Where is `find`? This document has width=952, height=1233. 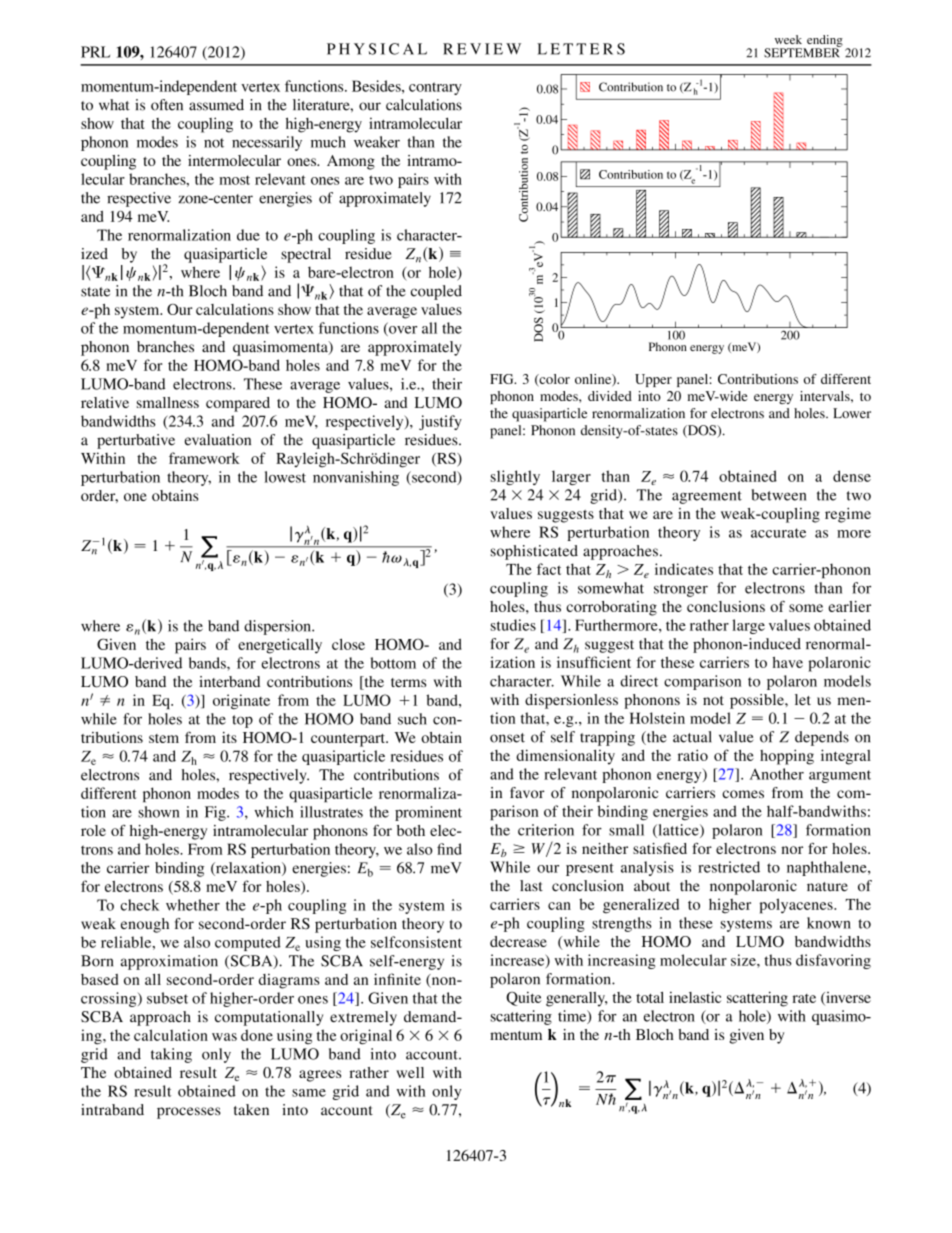
find is located at coordinates (449, 849).
